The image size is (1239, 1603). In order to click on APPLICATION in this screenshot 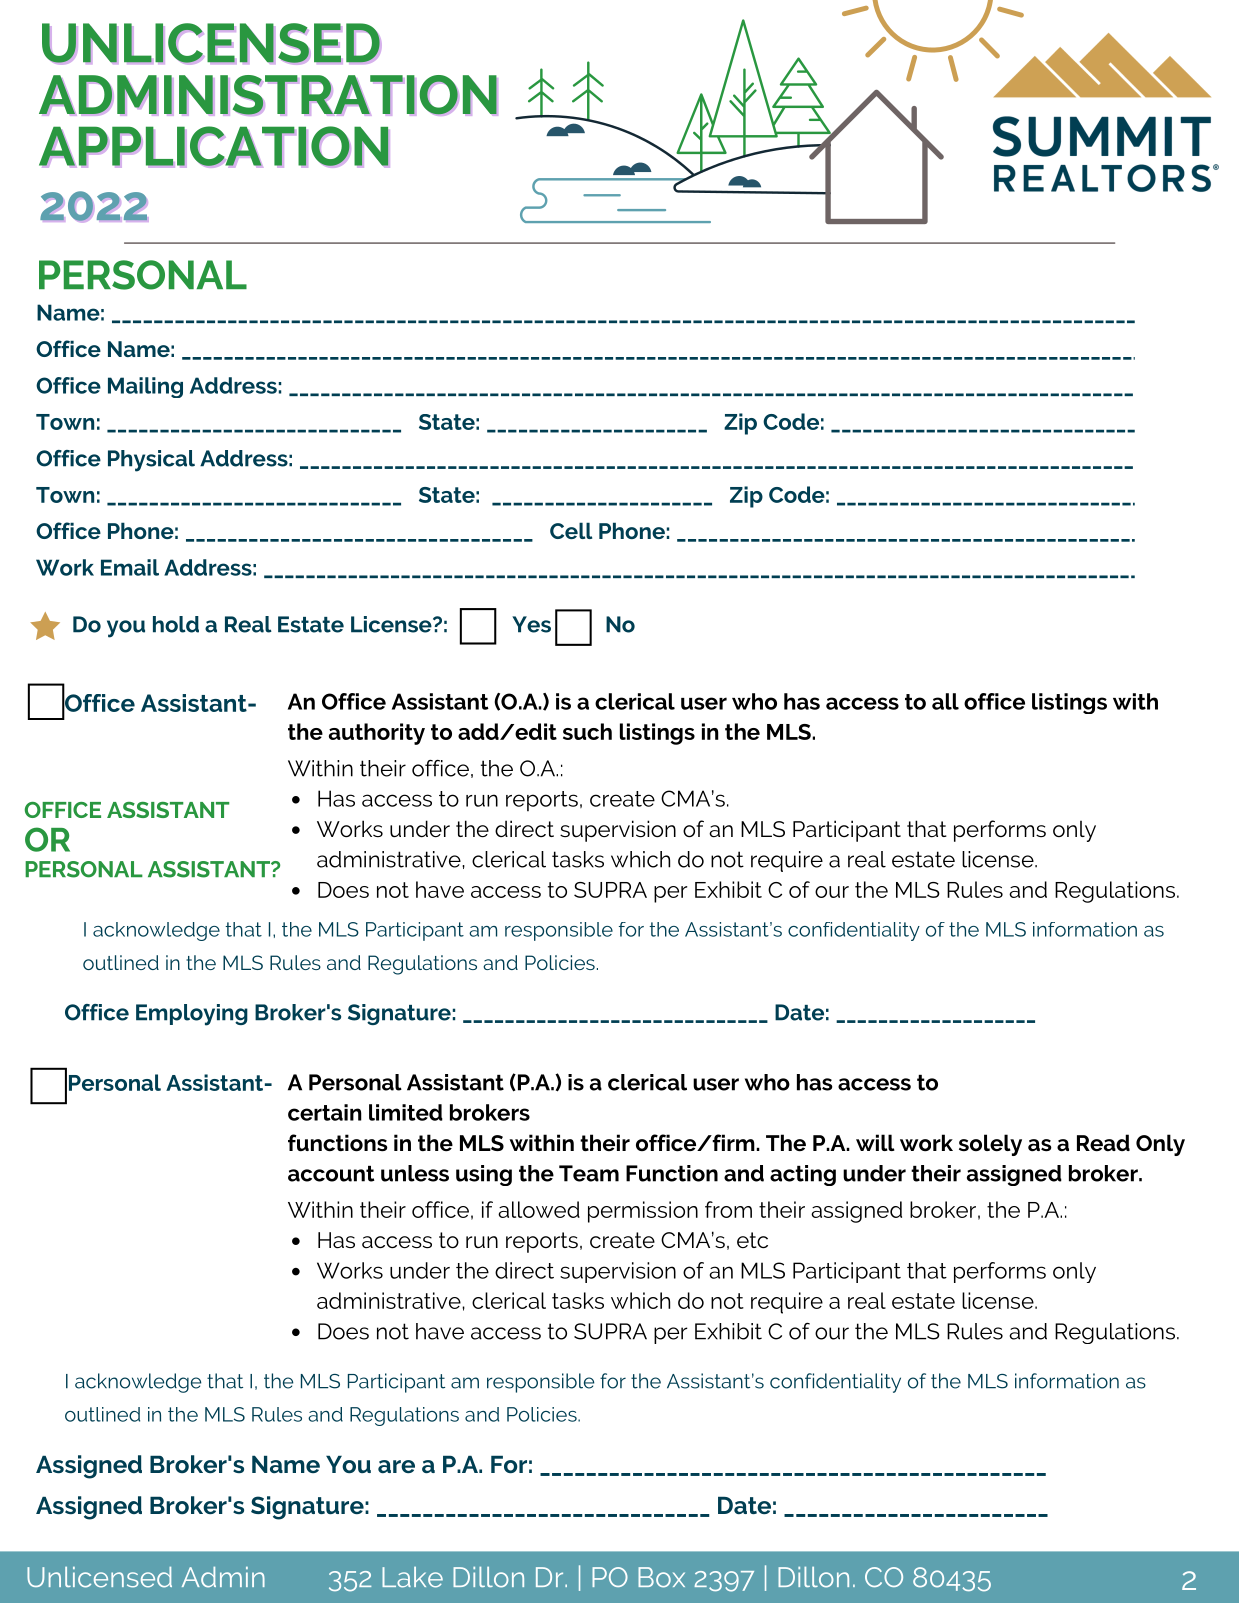, I will do `click(214, 146)`.
